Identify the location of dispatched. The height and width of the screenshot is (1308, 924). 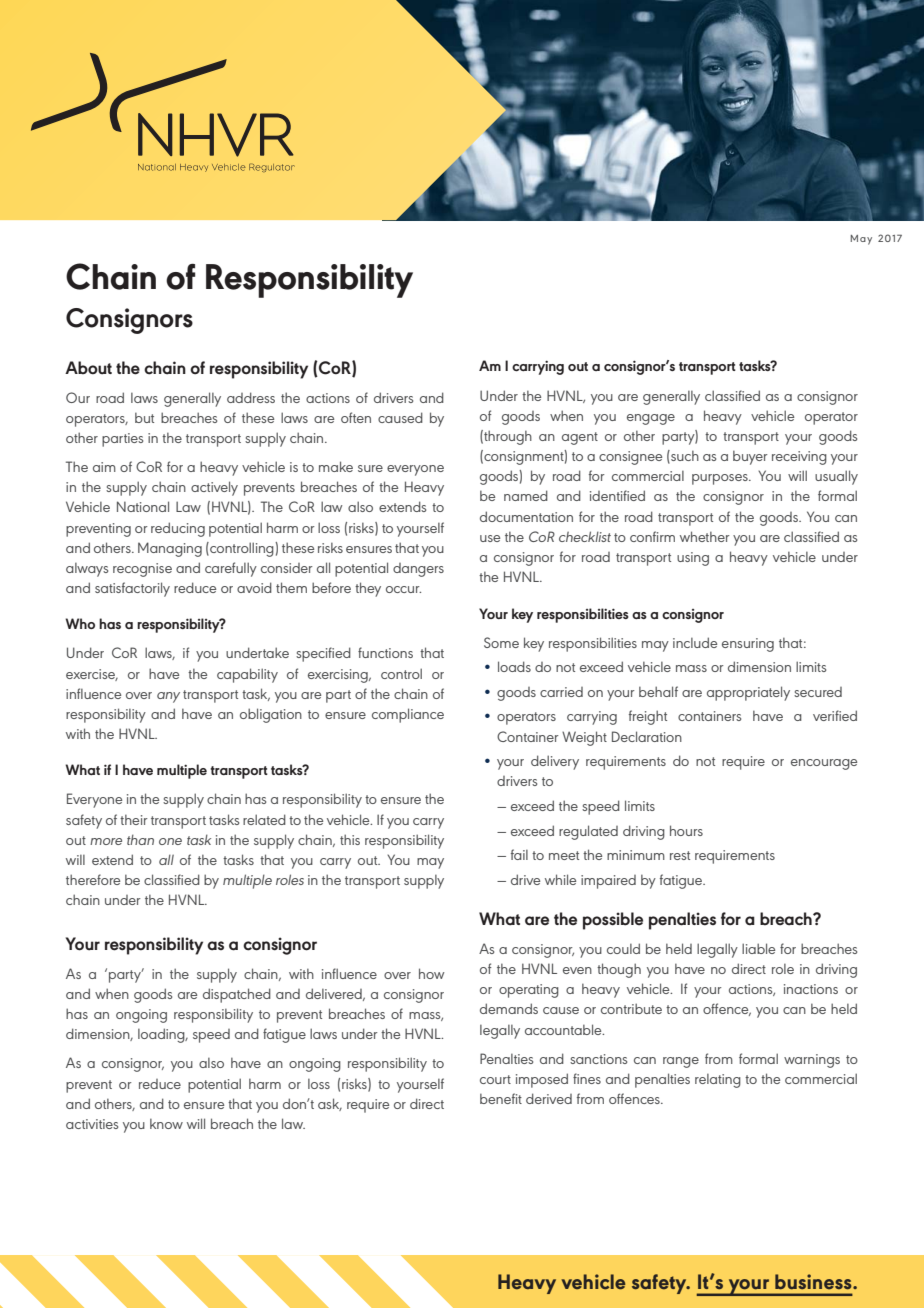
(237, 995).
